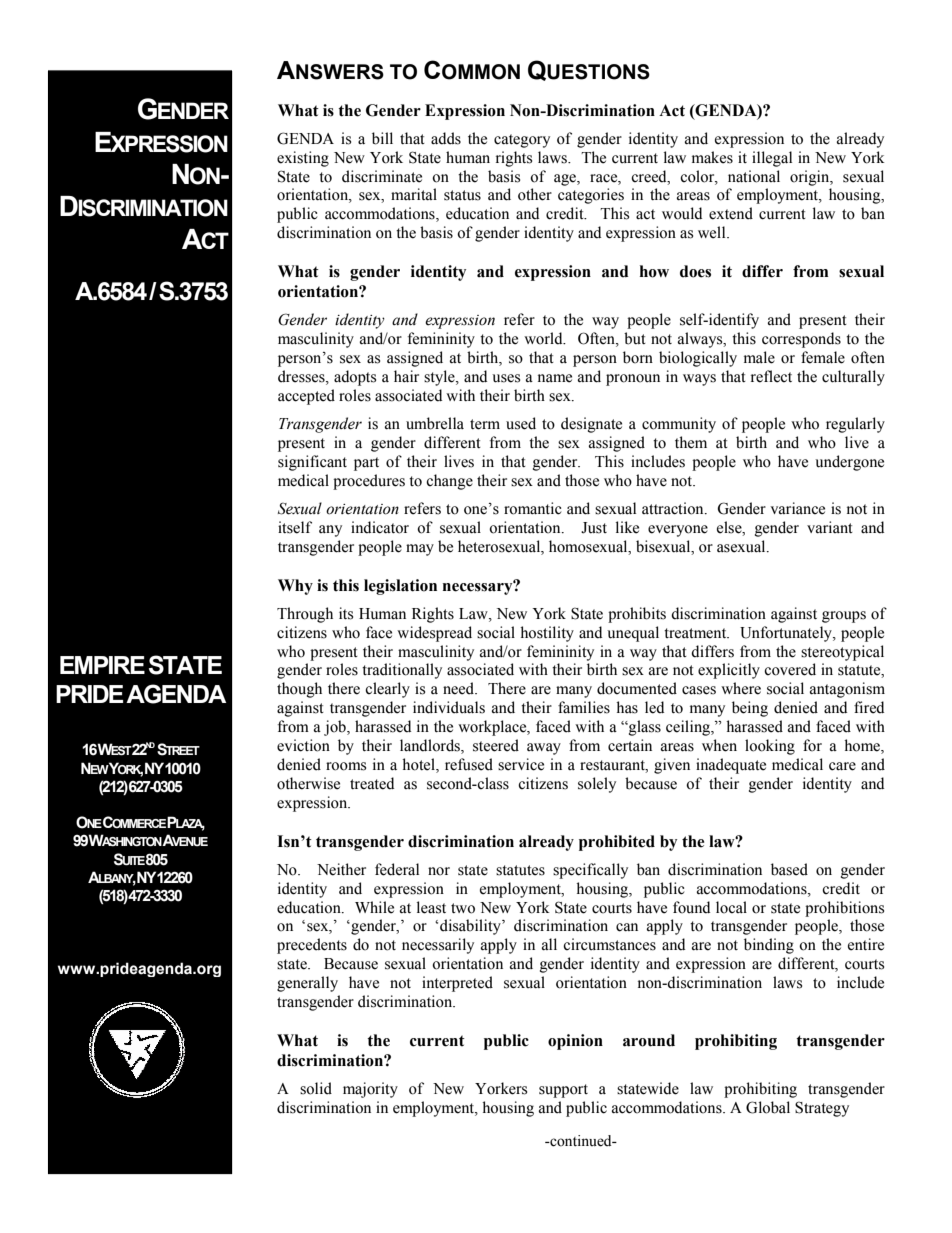 The width and height of the image is (952, 1233). I want to click on Unfortunately, so click(787, 634).
